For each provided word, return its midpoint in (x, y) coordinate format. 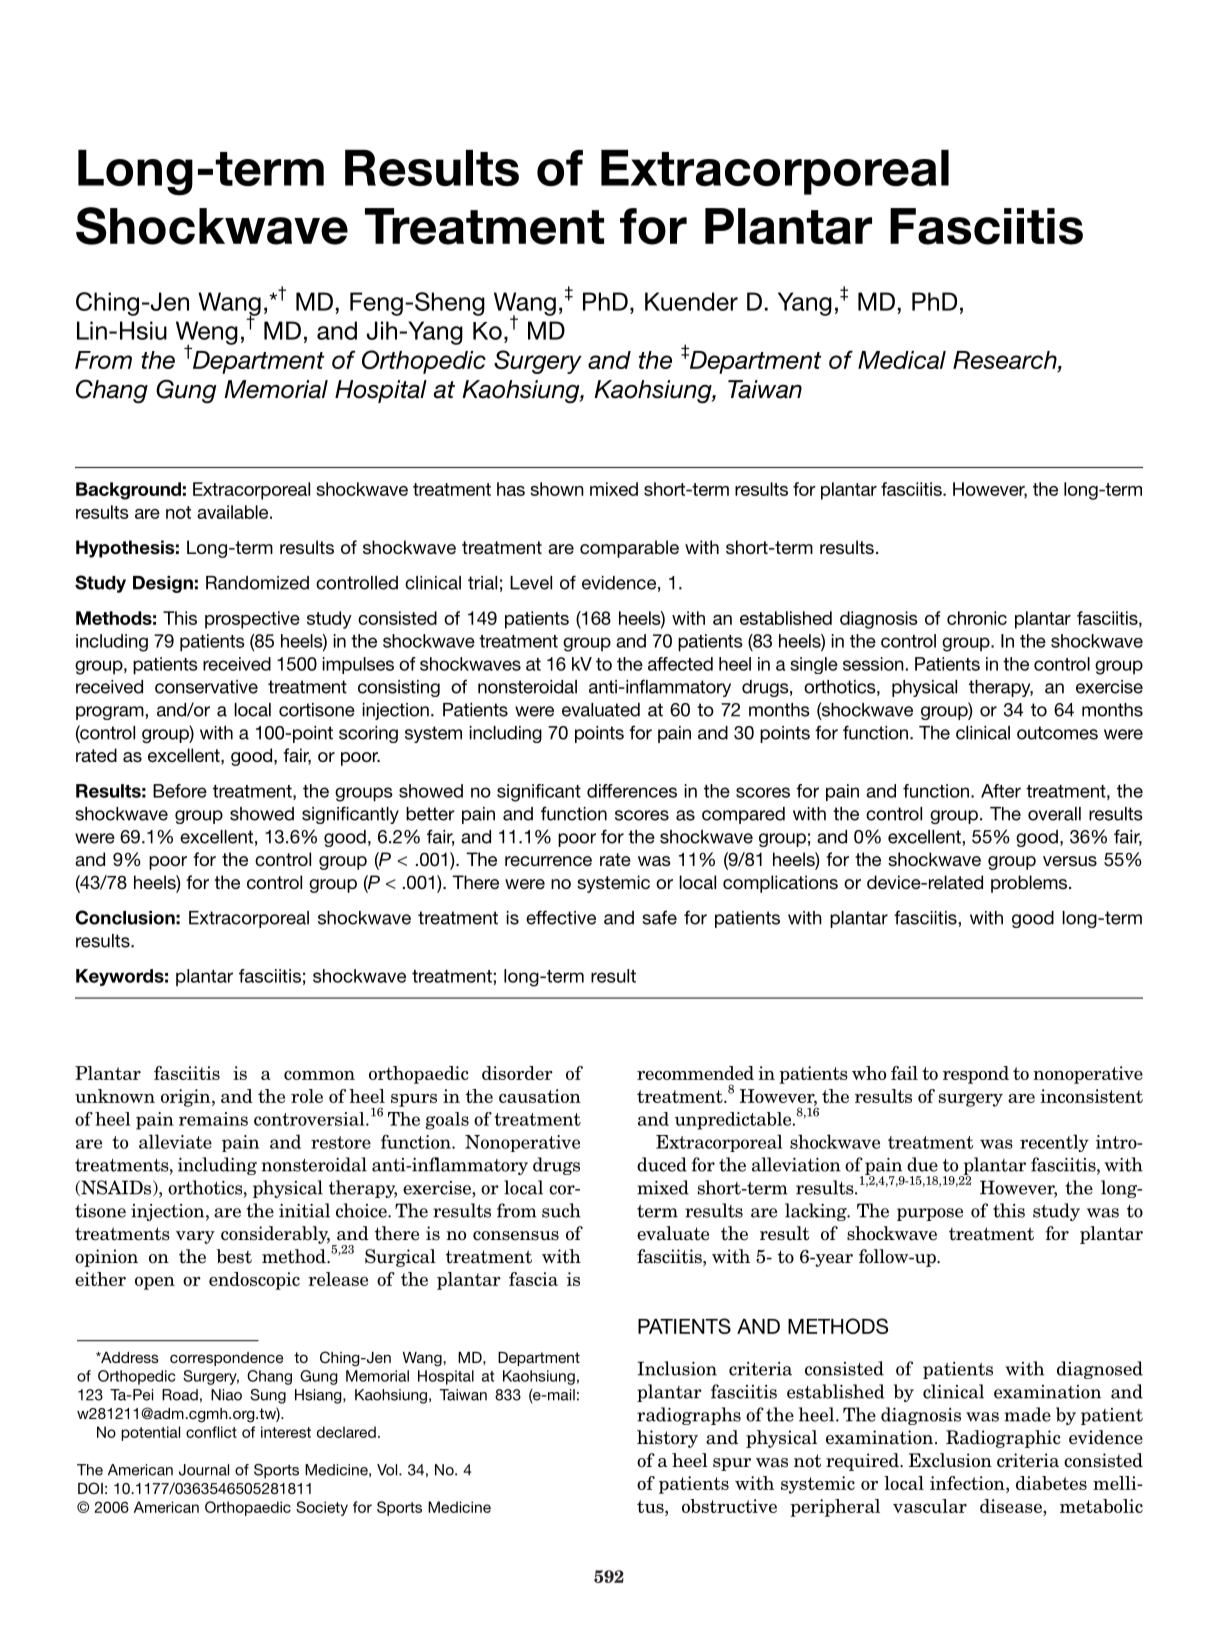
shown (557, 489)
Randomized (257, 583)
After (1001, 791)
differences (632, 791)
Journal (204, 1470)
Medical (902, 360)
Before (180, 791)
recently (1054, 1143)
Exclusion (950, 1460)
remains (213, 1119)
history (667, 1439)
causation (540, 1096)
